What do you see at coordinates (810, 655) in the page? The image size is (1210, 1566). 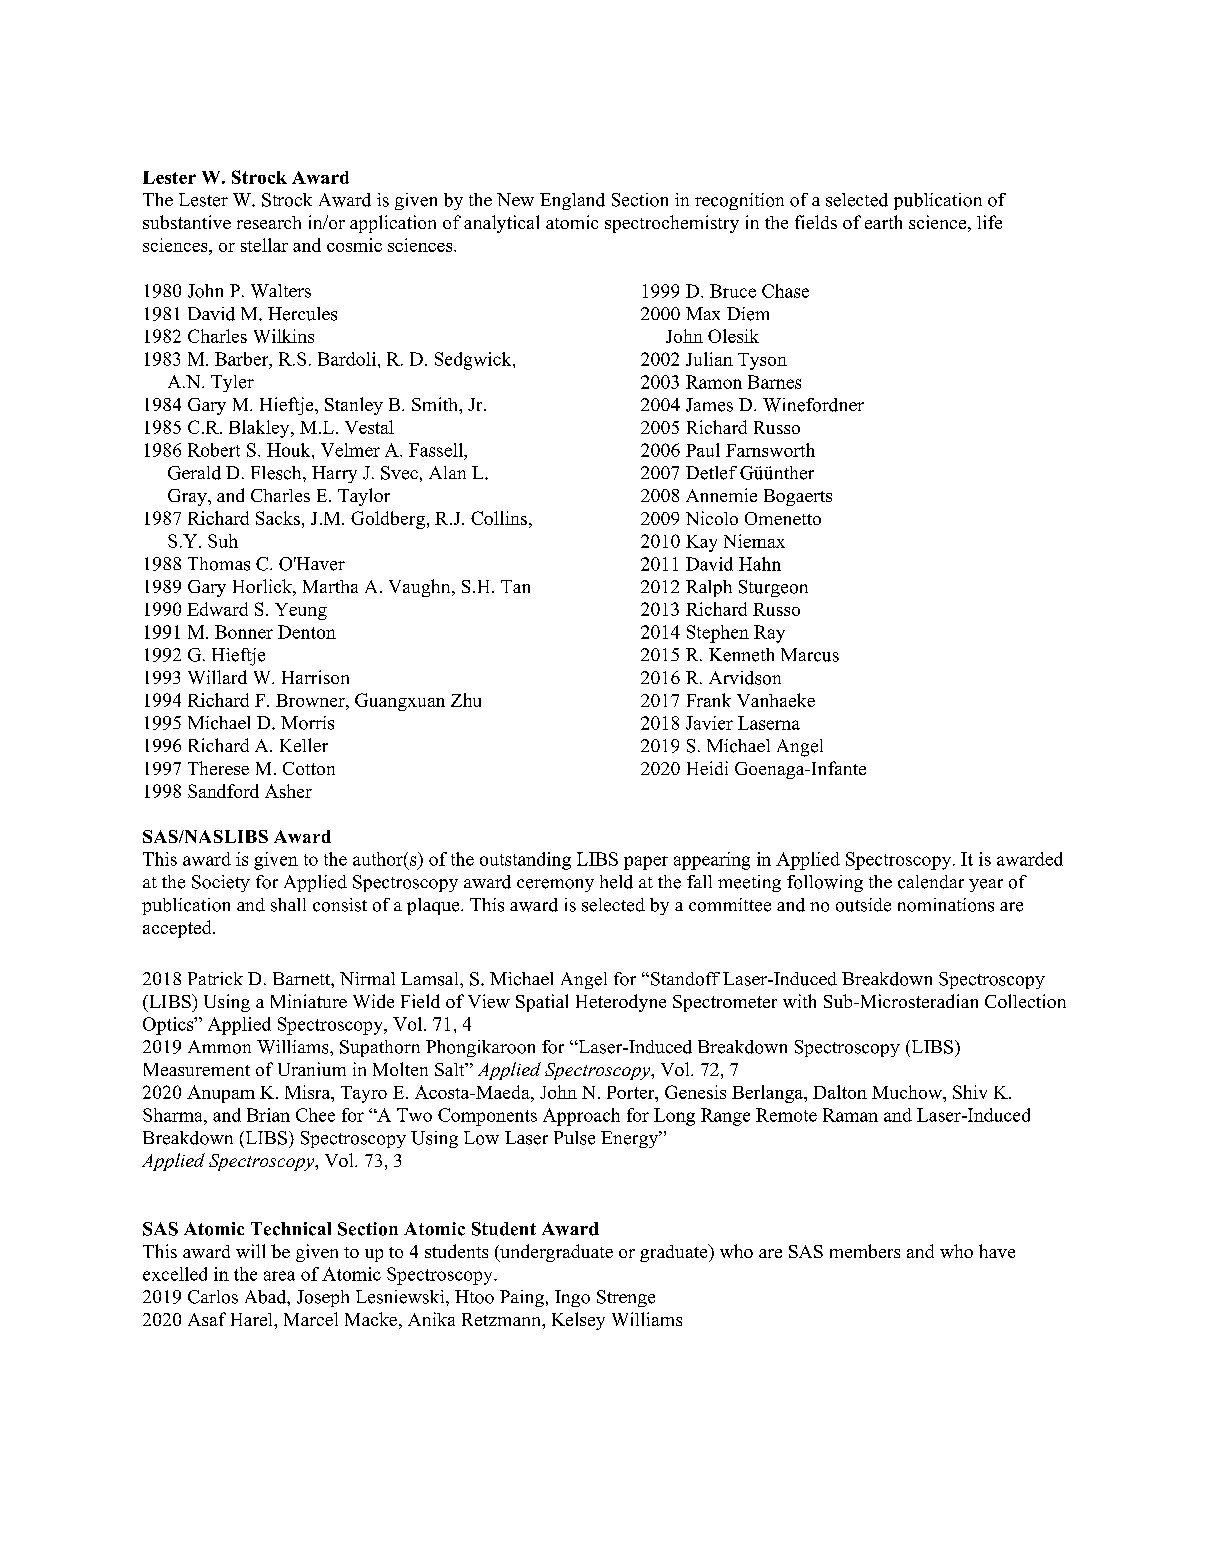 I see `Marcus` at bounding box center [810, 655].
